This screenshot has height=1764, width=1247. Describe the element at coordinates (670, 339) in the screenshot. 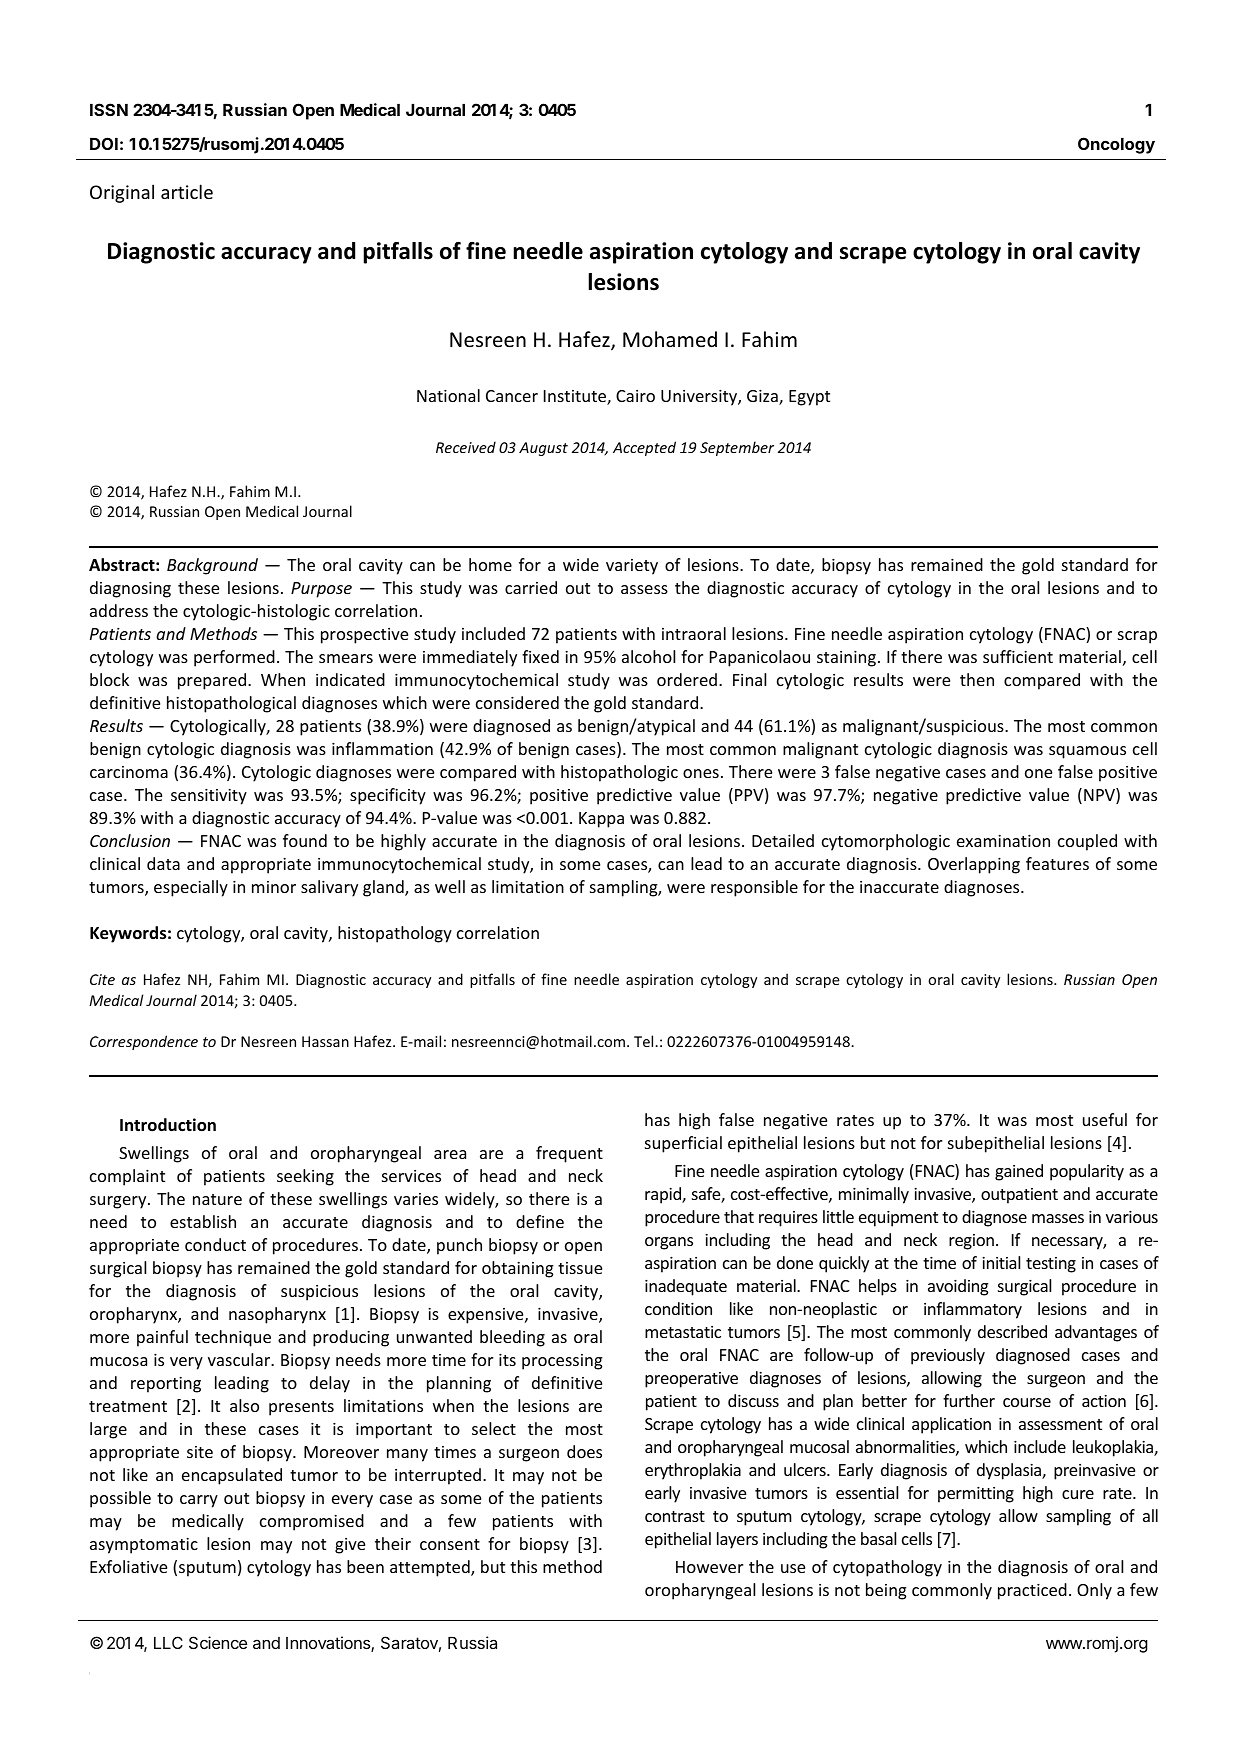

I see `Mohamed` at that location.
